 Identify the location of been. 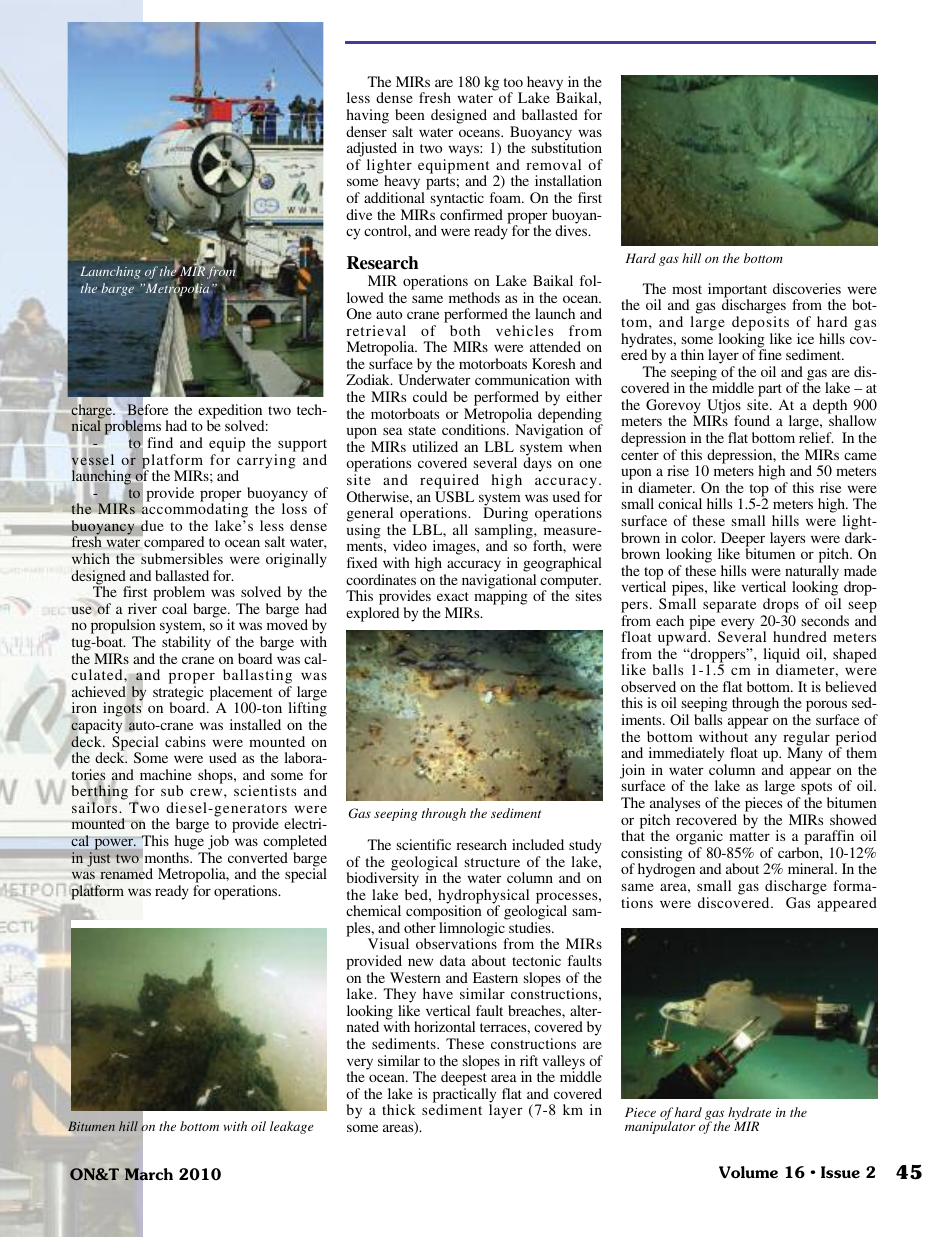
(410, 114).
